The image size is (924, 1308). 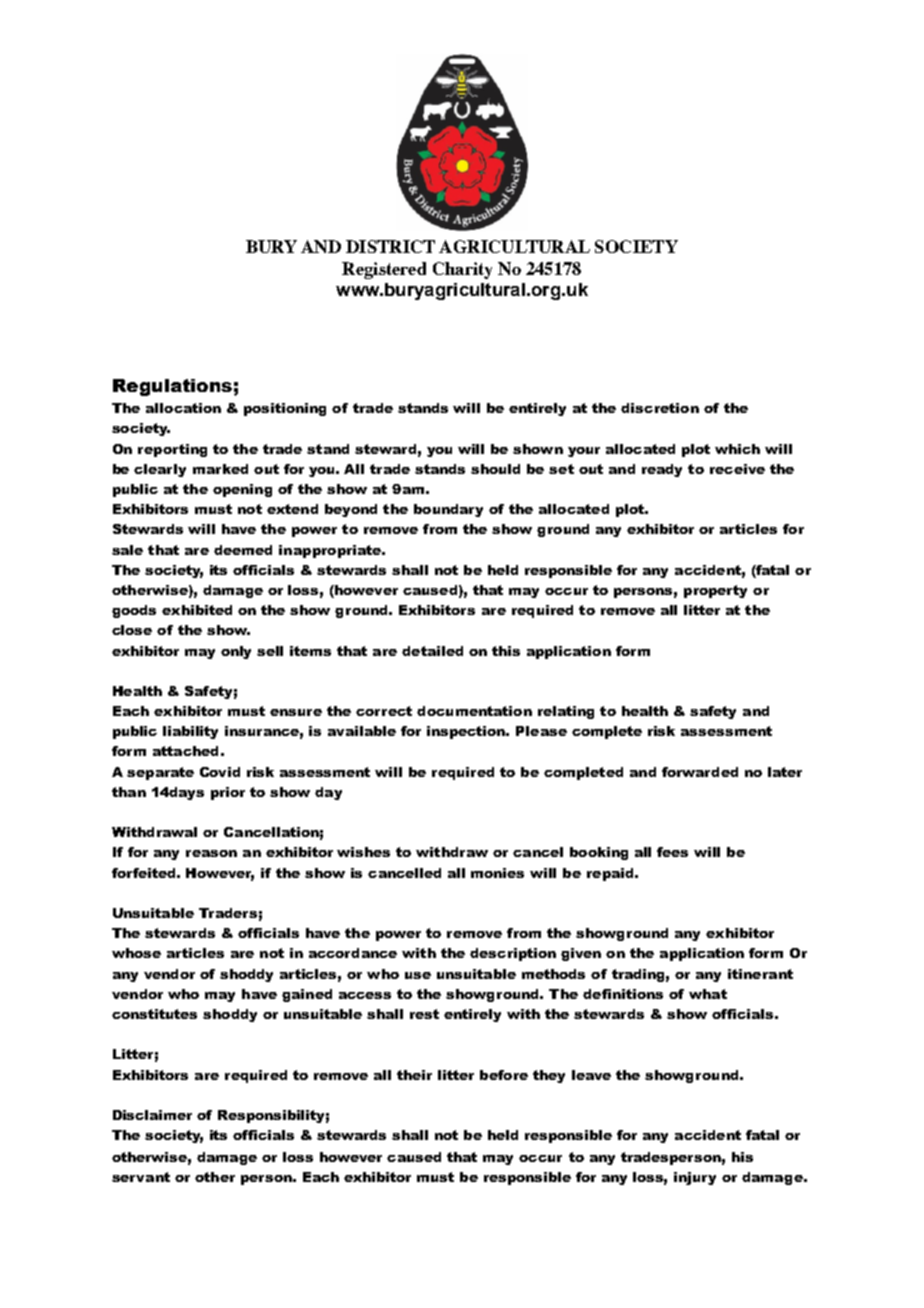 What do you see at coordinates (513, 954) in the image?
I see `description` at bounding box center [513, 954].
